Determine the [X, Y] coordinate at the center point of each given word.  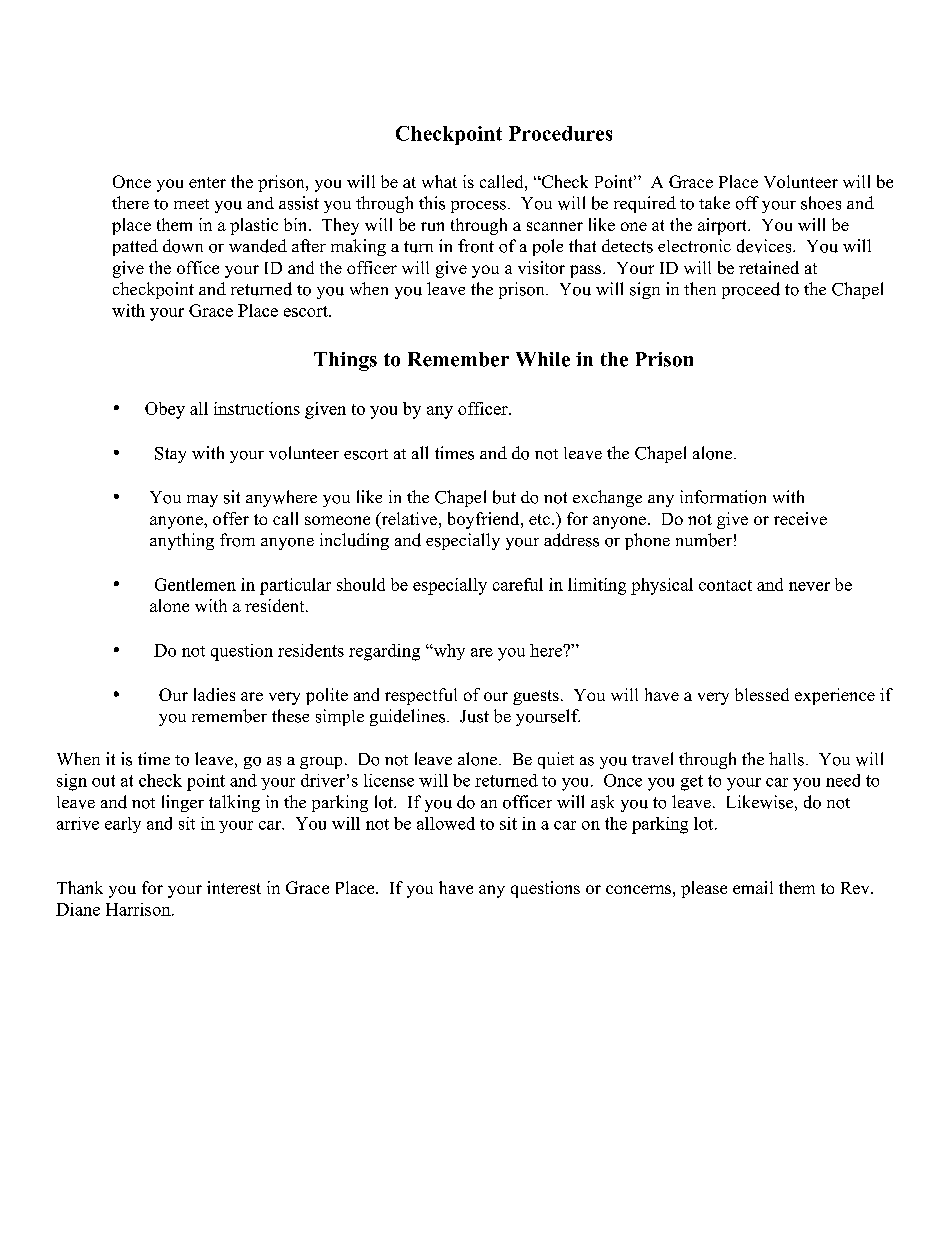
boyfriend [485, 520]
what [439, 181]
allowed [446, 823]
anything [182, 541]
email [753, 887]
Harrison [139, 909]
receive [800, 518]
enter [207, 182]
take [714, 202]
